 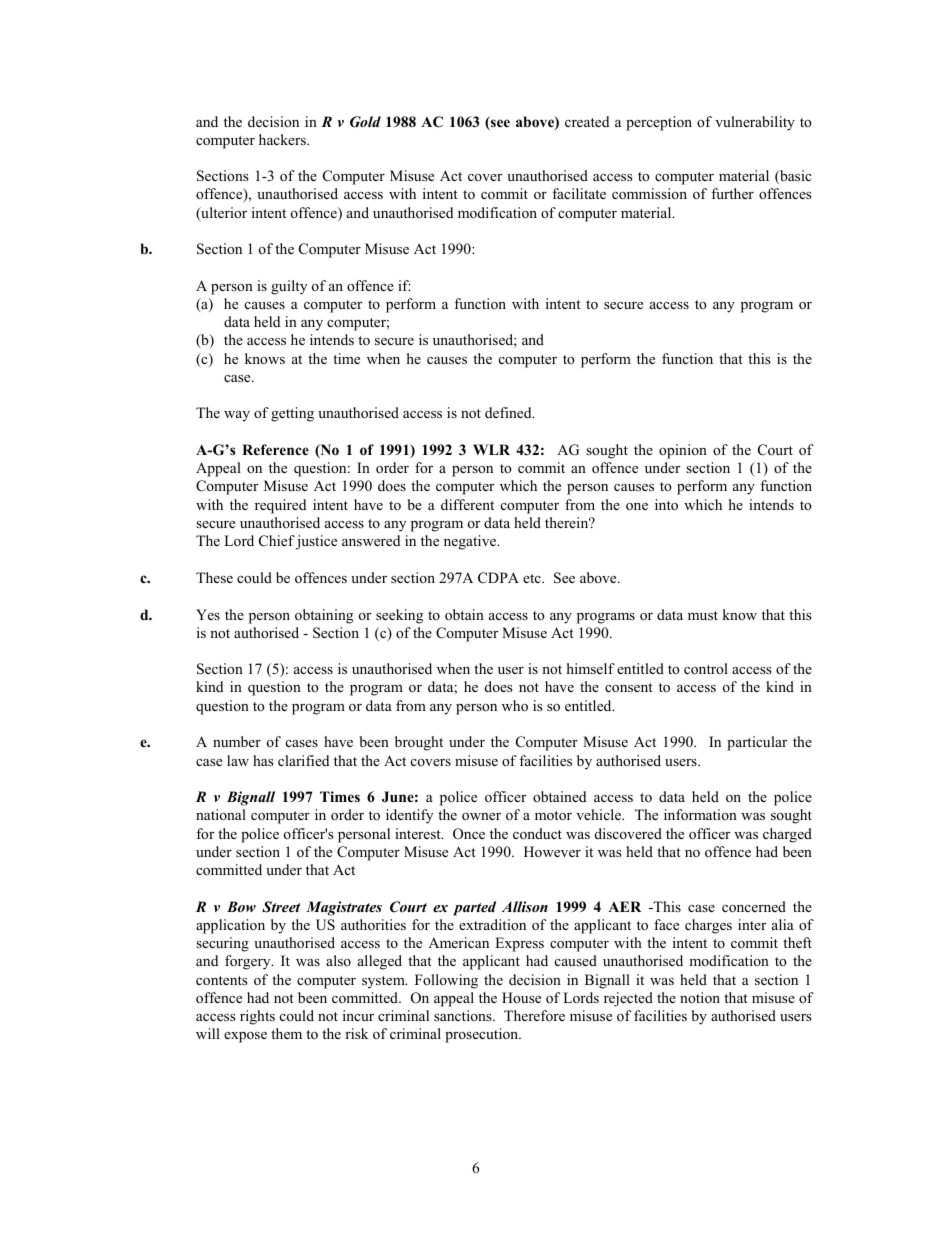 I want to click on who, so click(x=515, y=705).
